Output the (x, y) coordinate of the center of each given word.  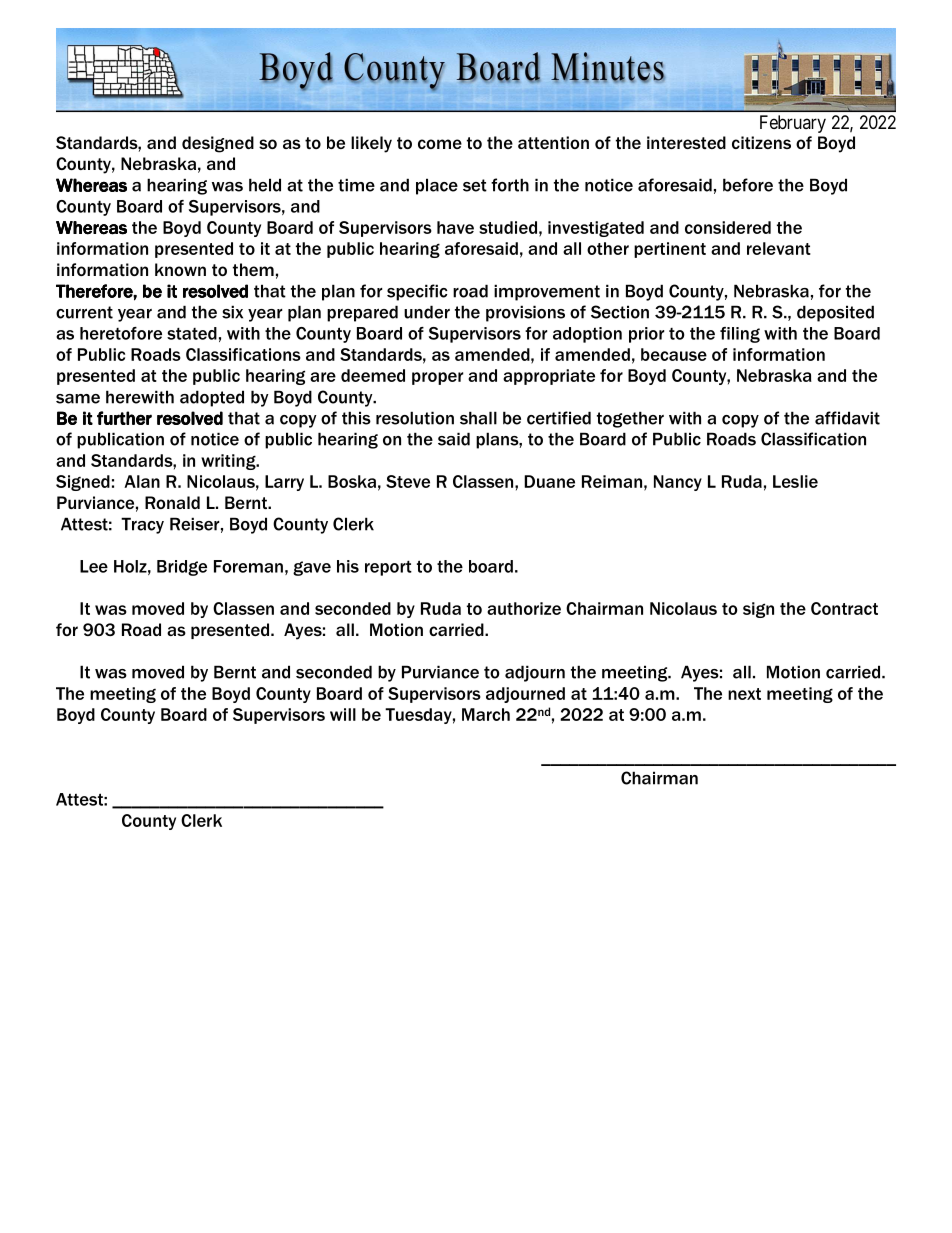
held (265, 185)
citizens (761, 142)
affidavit (847, 418)
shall (478, 418)
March (486, 714)
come (440, 144)
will (343, 714)
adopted (212, 398)
